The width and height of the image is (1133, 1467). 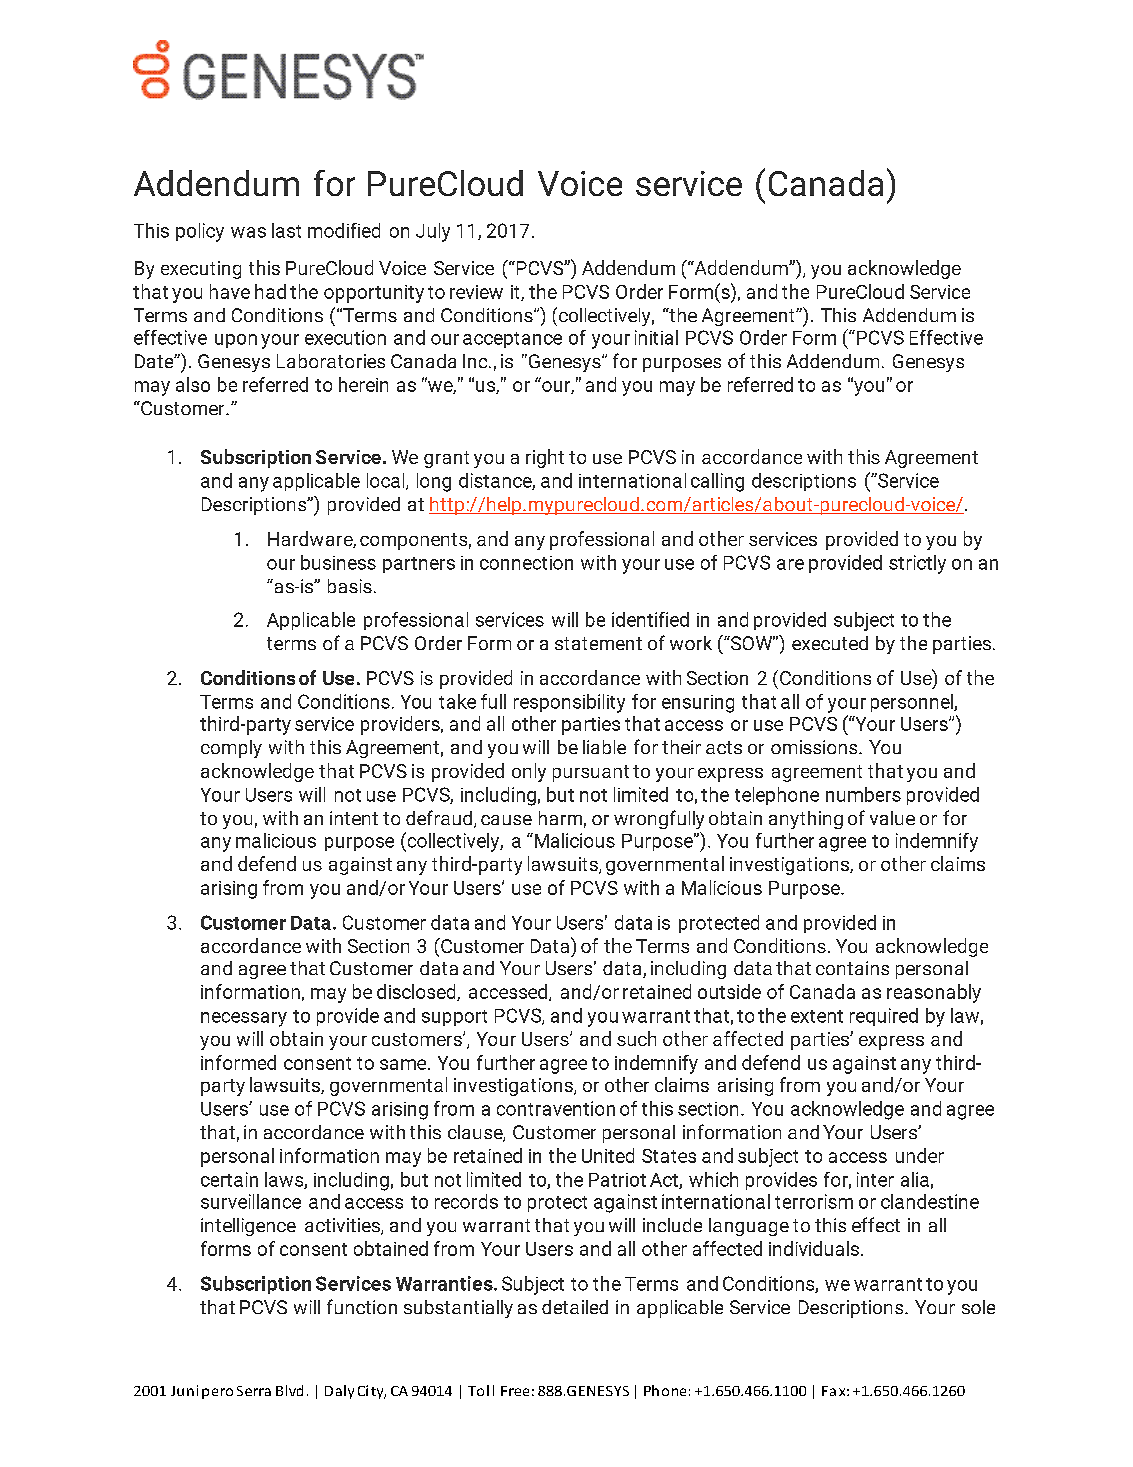 I want to click on executed, so click(x=830, y=643).
